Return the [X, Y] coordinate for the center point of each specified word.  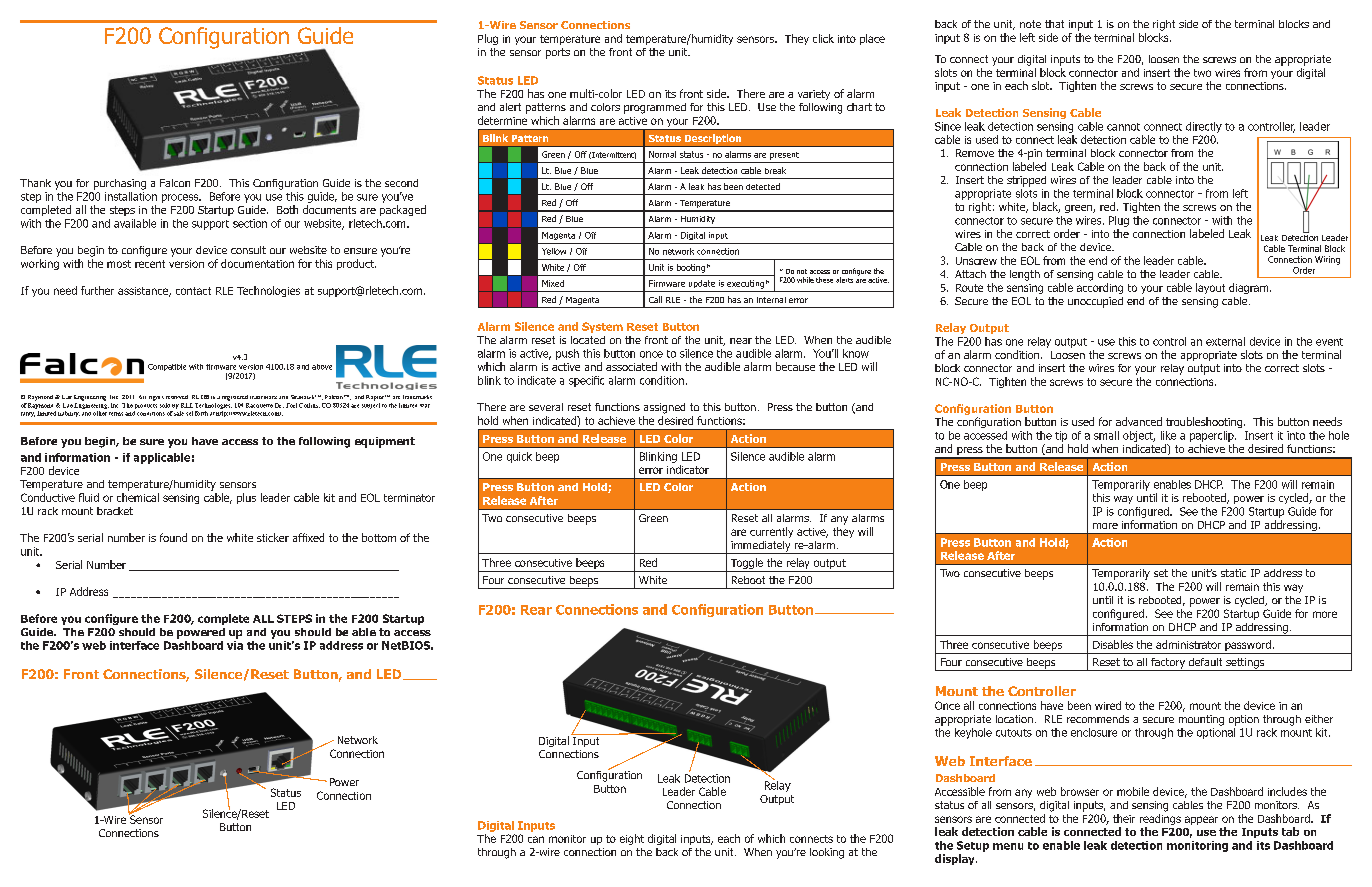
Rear [536, 610]
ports [558, 53]
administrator [1188, 644]
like [1168, 435]
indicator [688, 469]
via [235, 645]
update [702, 284]
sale [179, 412]
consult [248, 250]
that [1054, 24]
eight [632, 839]
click [823, 38]
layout [1210, 288]
